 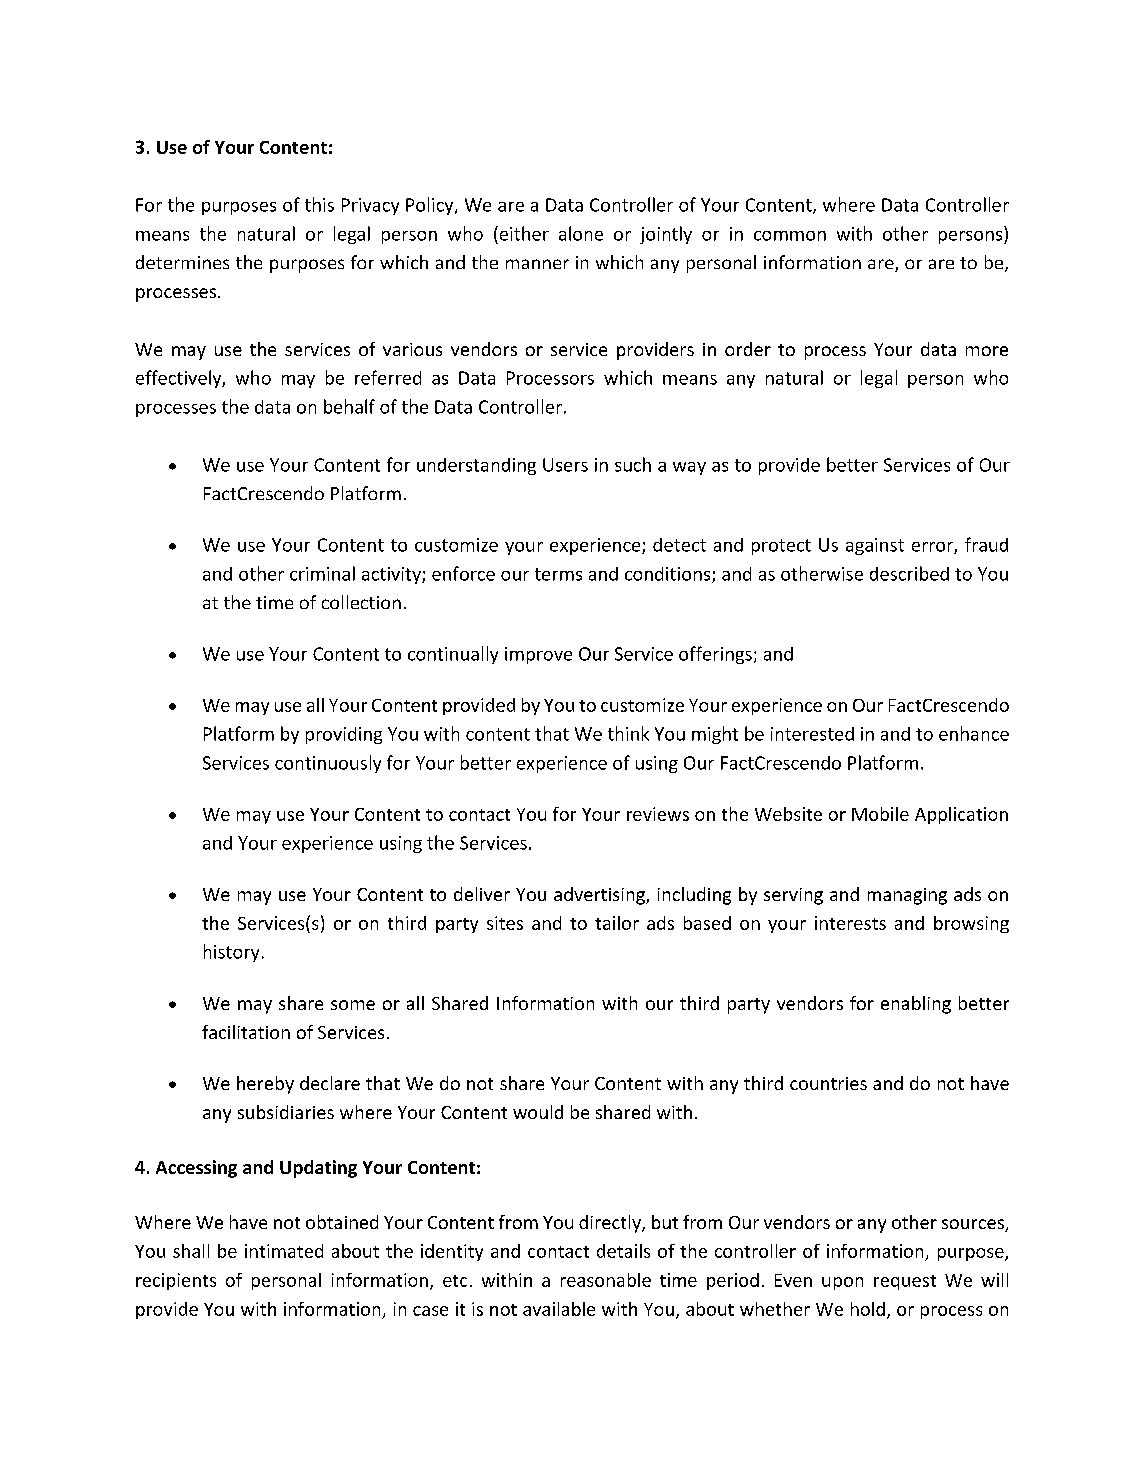 What do you see at coordinates (606, 1280) in the screenshot?
I see `reasonable` at bounding box center [606, 1280].
